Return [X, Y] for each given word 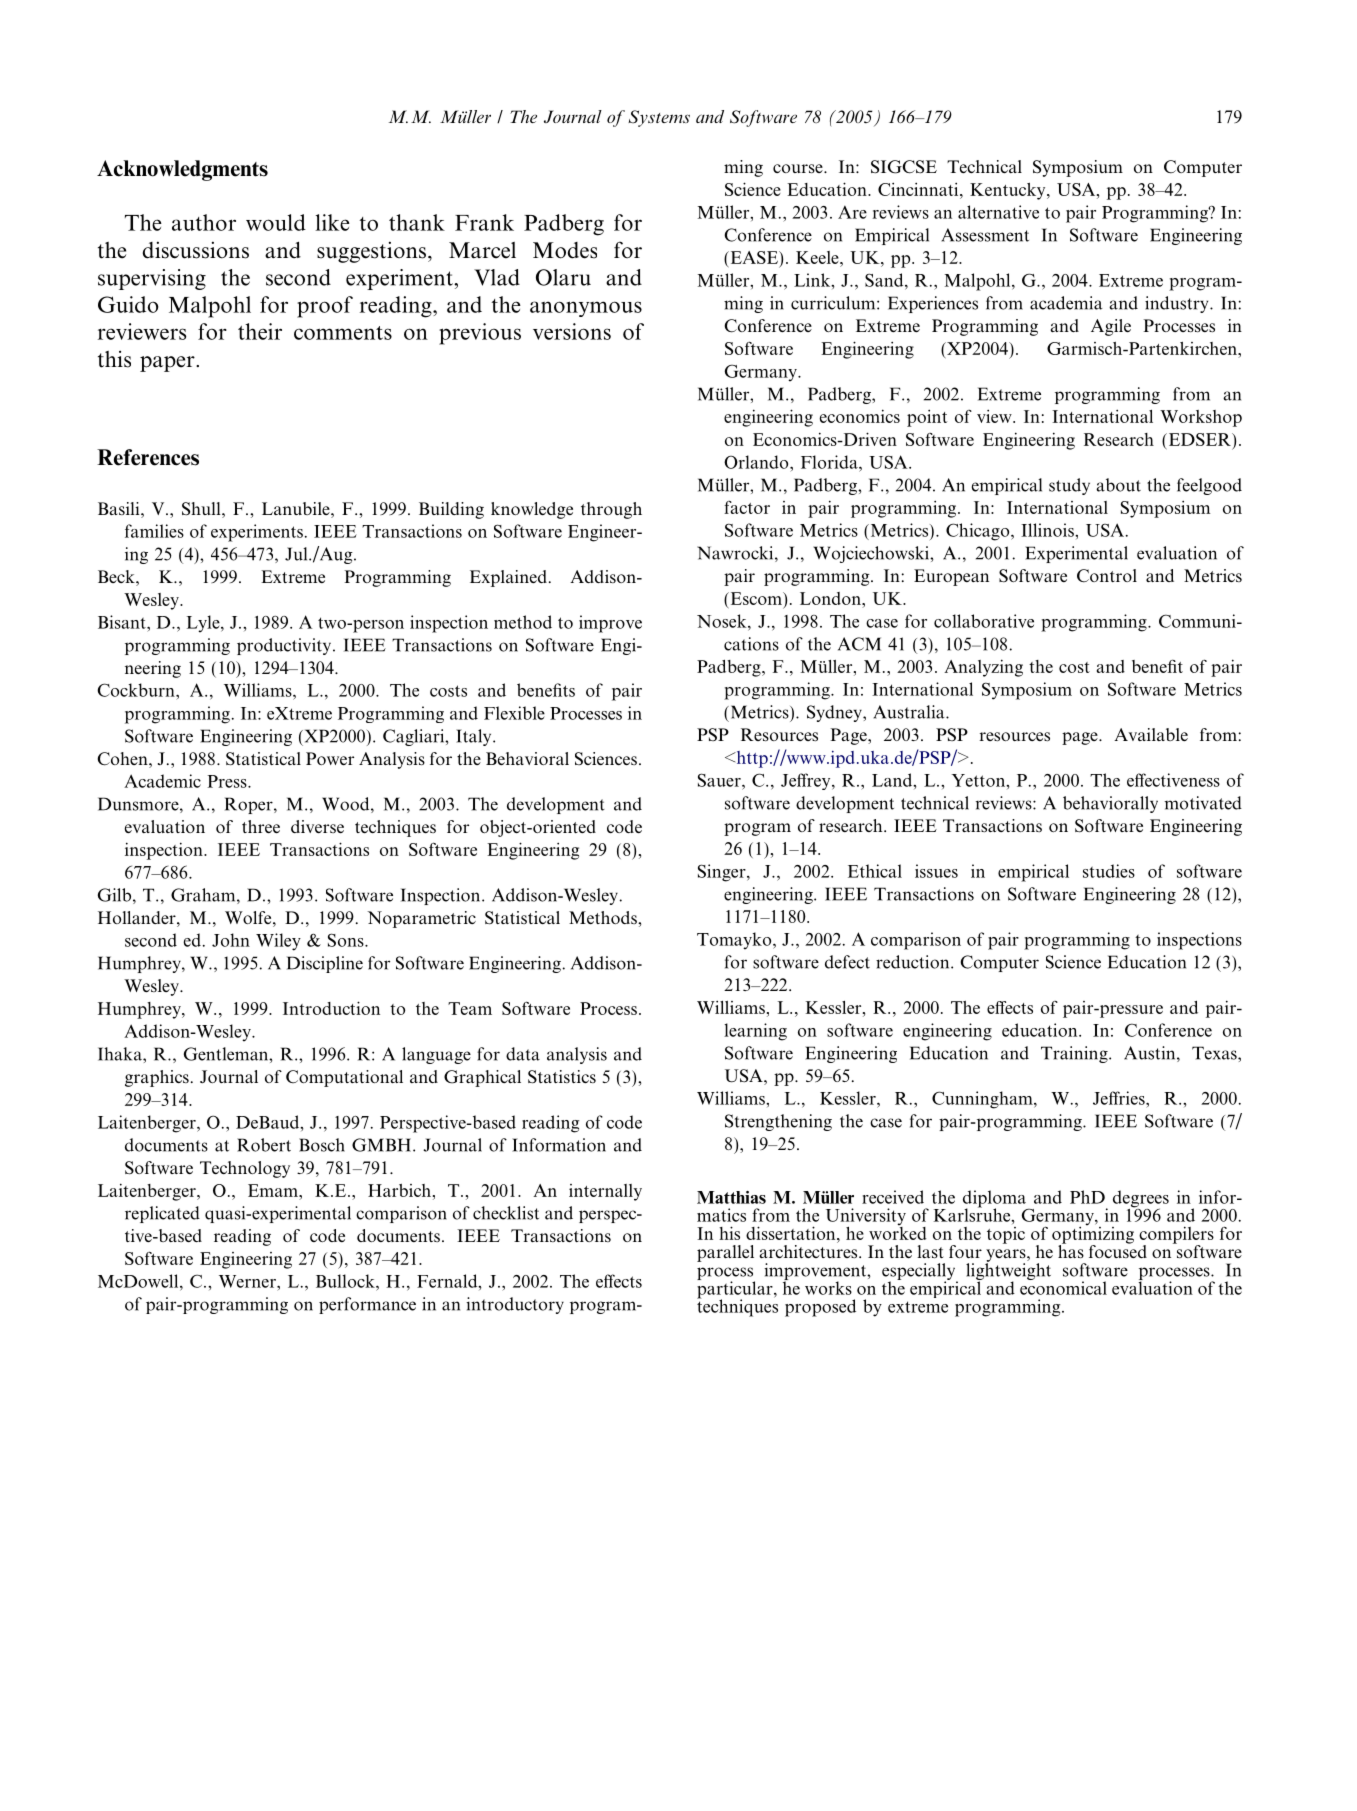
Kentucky [1009, 191]
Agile [1111, 327]
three [261, 826]
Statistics [562, 1077]
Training [1075, 1054]
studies [1109, 871]
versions [572, 331]
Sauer [720, 780]
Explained [508, 578]
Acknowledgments [182, 170]
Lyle [204, 624]
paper [168, 364]
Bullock [346, 1281]
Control [1107, 576]
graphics [157, 1078]
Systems [659, 118]
